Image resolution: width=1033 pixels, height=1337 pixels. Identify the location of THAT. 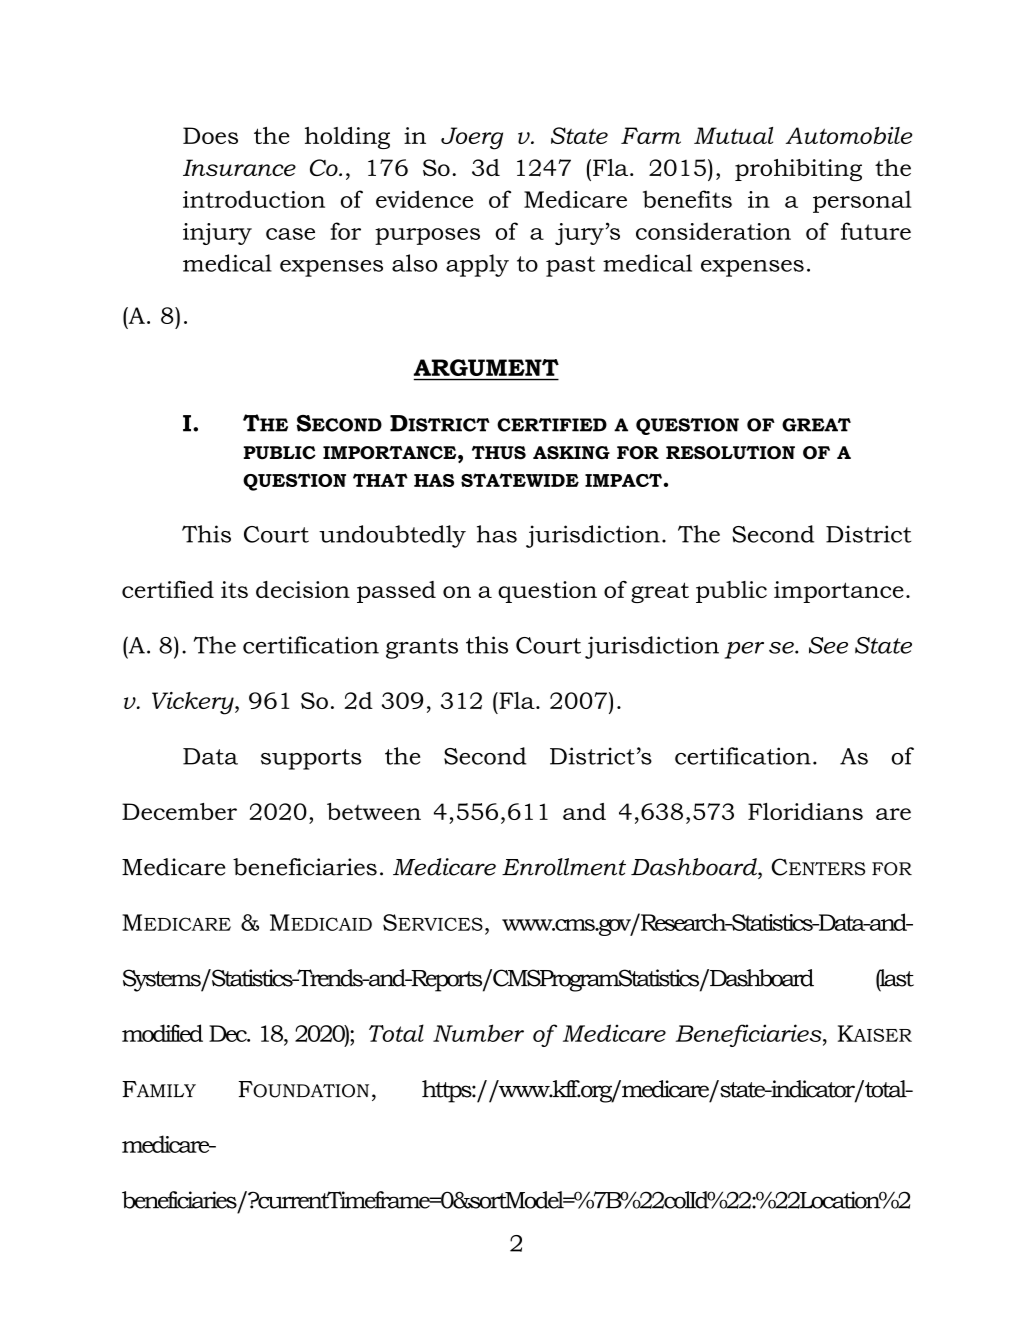
(380, 480).
